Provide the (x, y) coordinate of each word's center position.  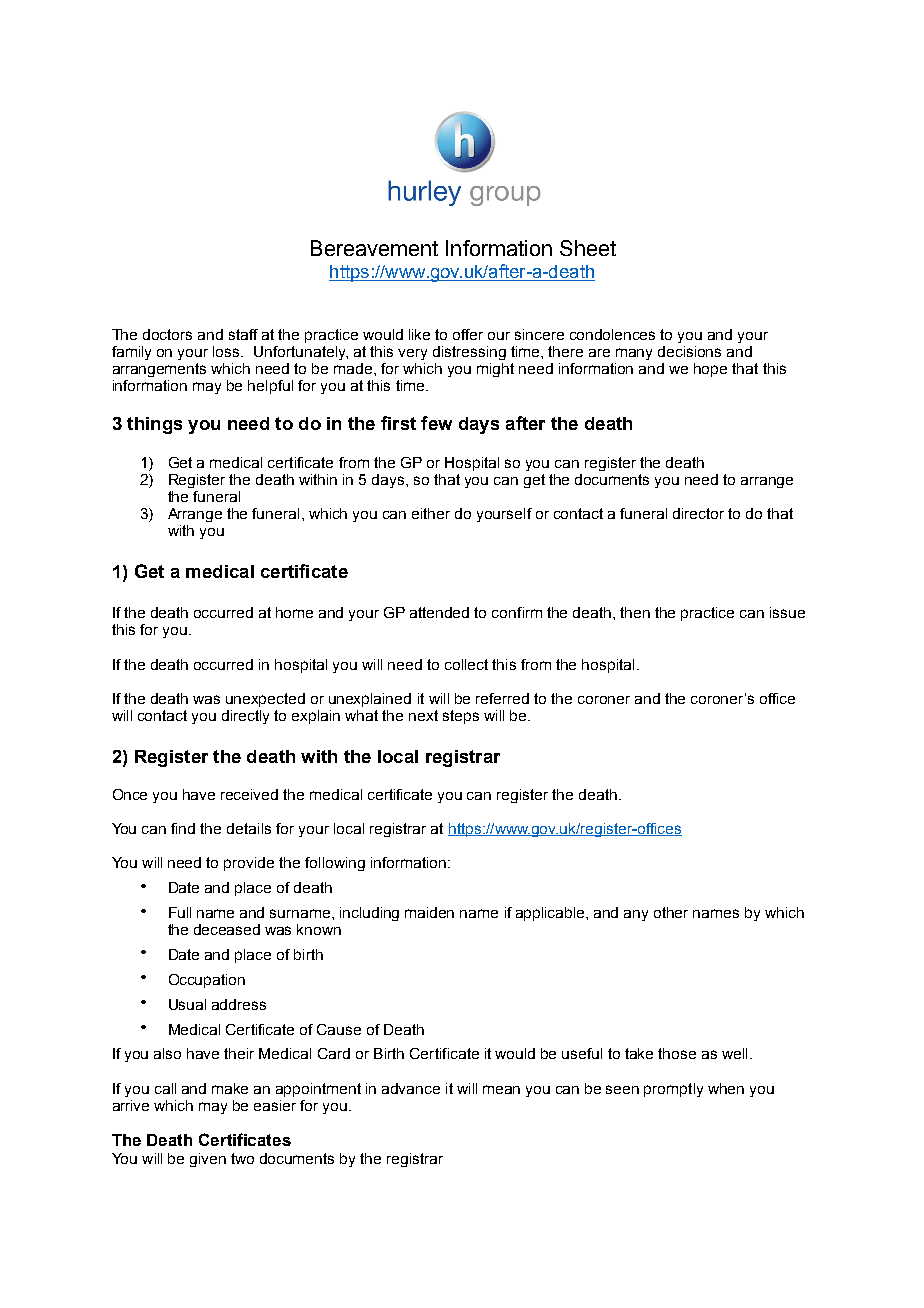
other (671, 912)
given (208, 1160)
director (698, 513)
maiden (429, 912)
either (431, 513)
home (294, 612)
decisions (689, 351)
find (183, 828)
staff (243, 334)
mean (501, 1089)
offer (468, 334)
